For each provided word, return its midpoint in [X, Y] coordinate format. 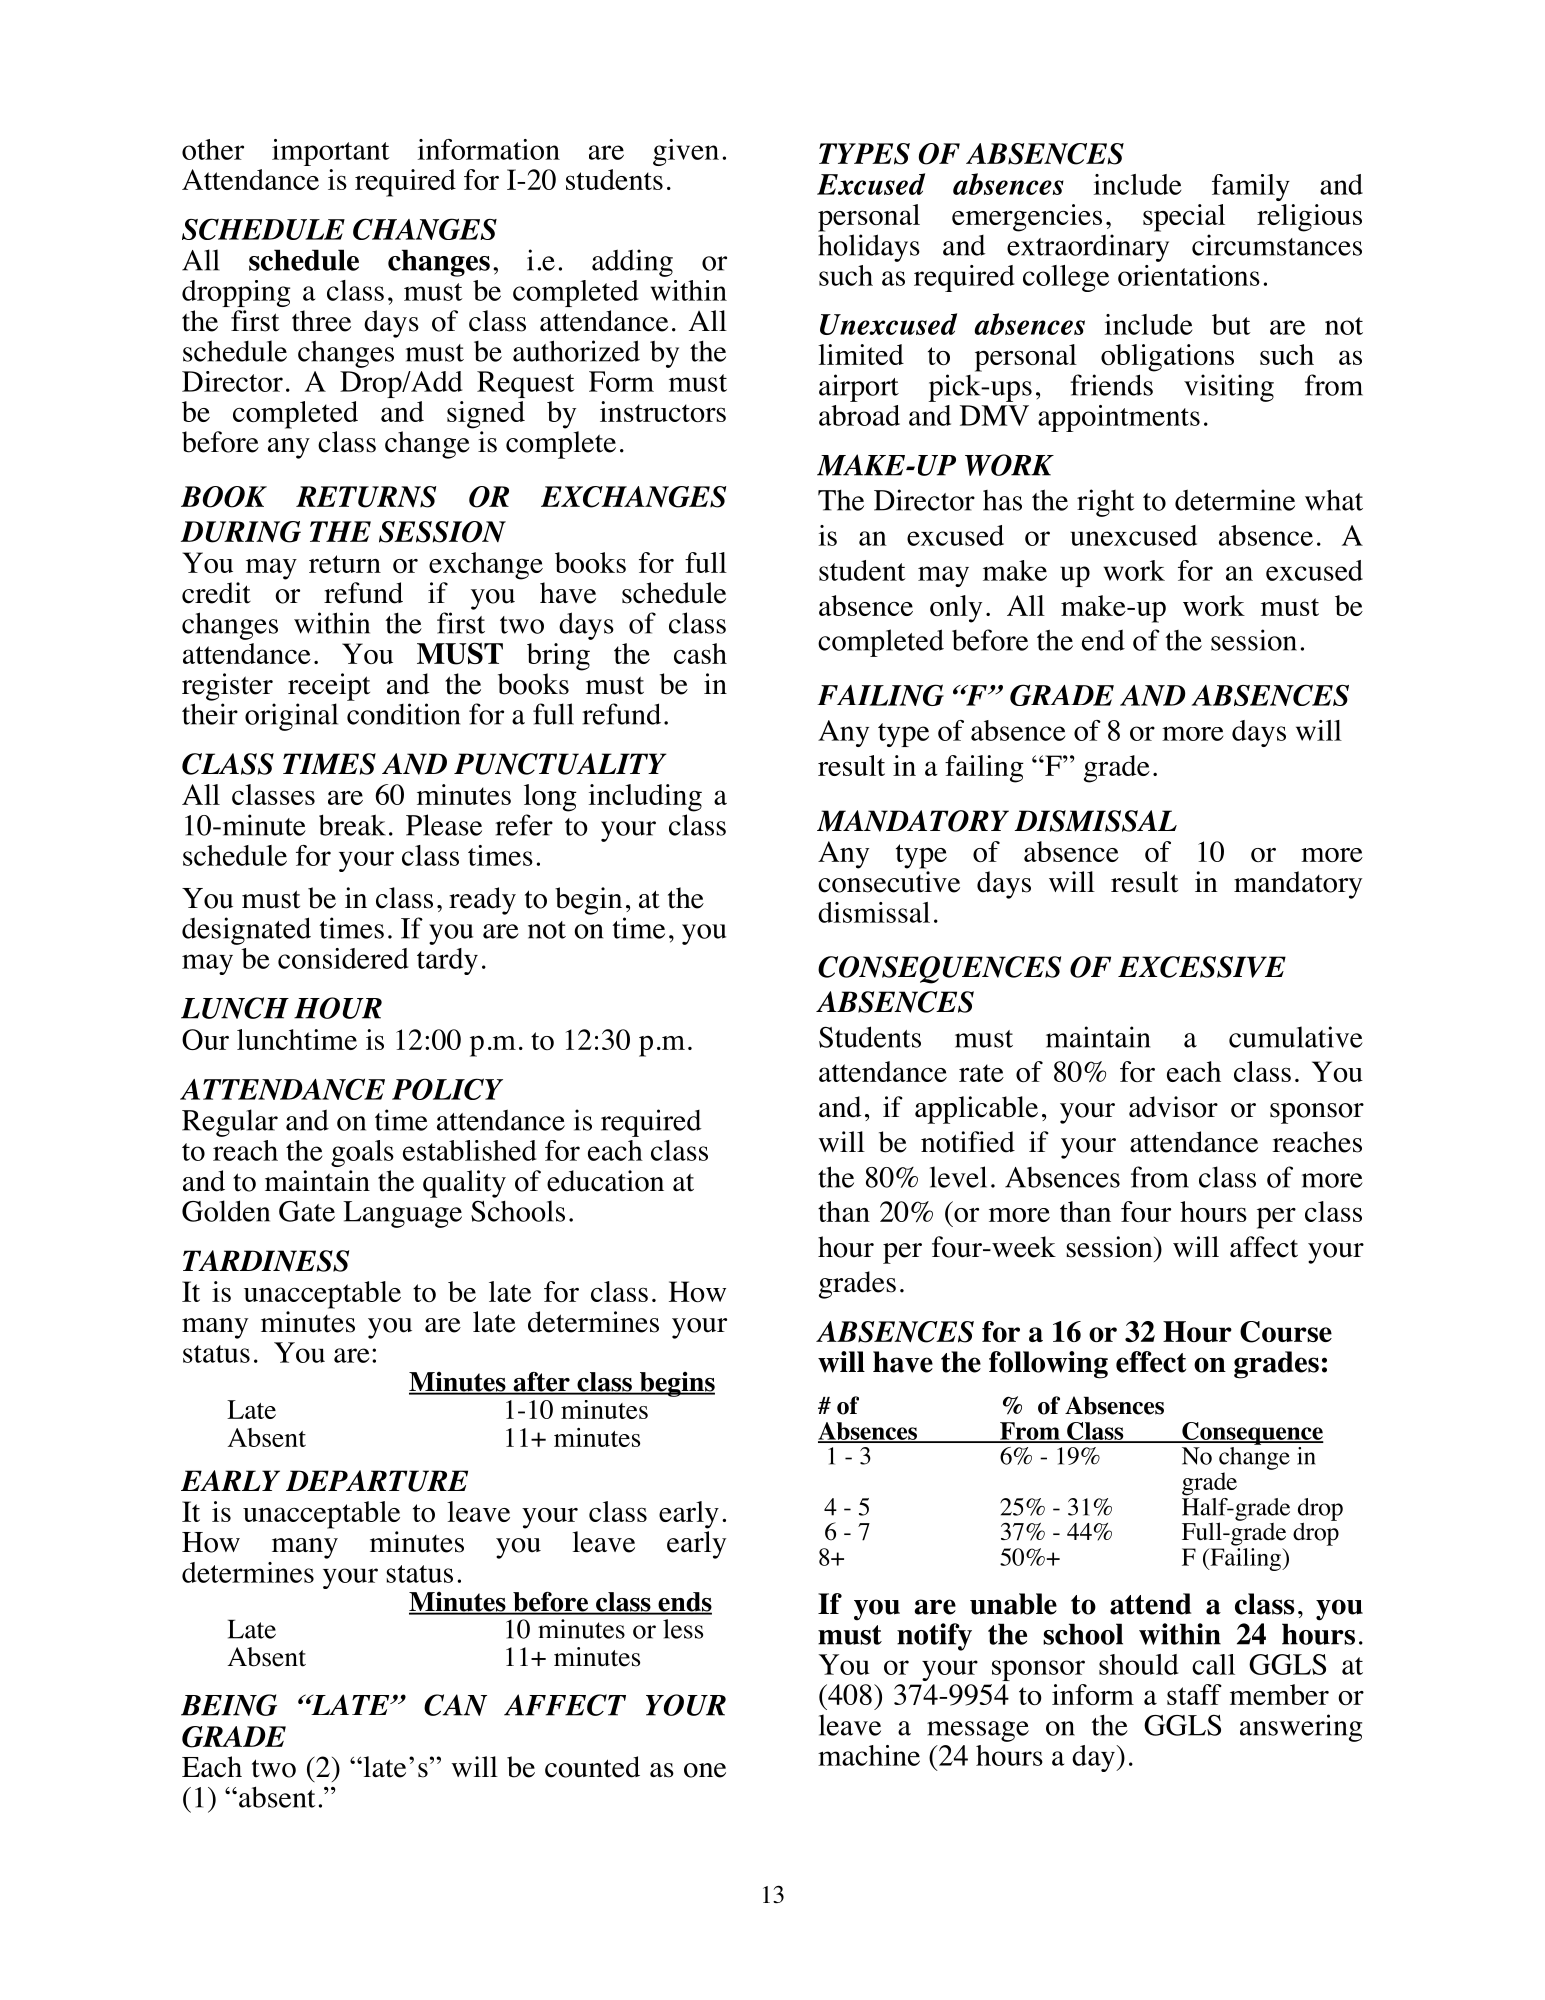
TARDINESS [266, 1261]
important [331, 152]
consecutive [889, 882]
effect [1151, 1362]
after [541, 1383]
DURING [241, 532]
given [686, 152]
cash [700, 653]
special [1184, 218]
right [1106, 503]
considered [343, 958]
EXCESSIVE [1202, 967]
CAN [455, 1705]
